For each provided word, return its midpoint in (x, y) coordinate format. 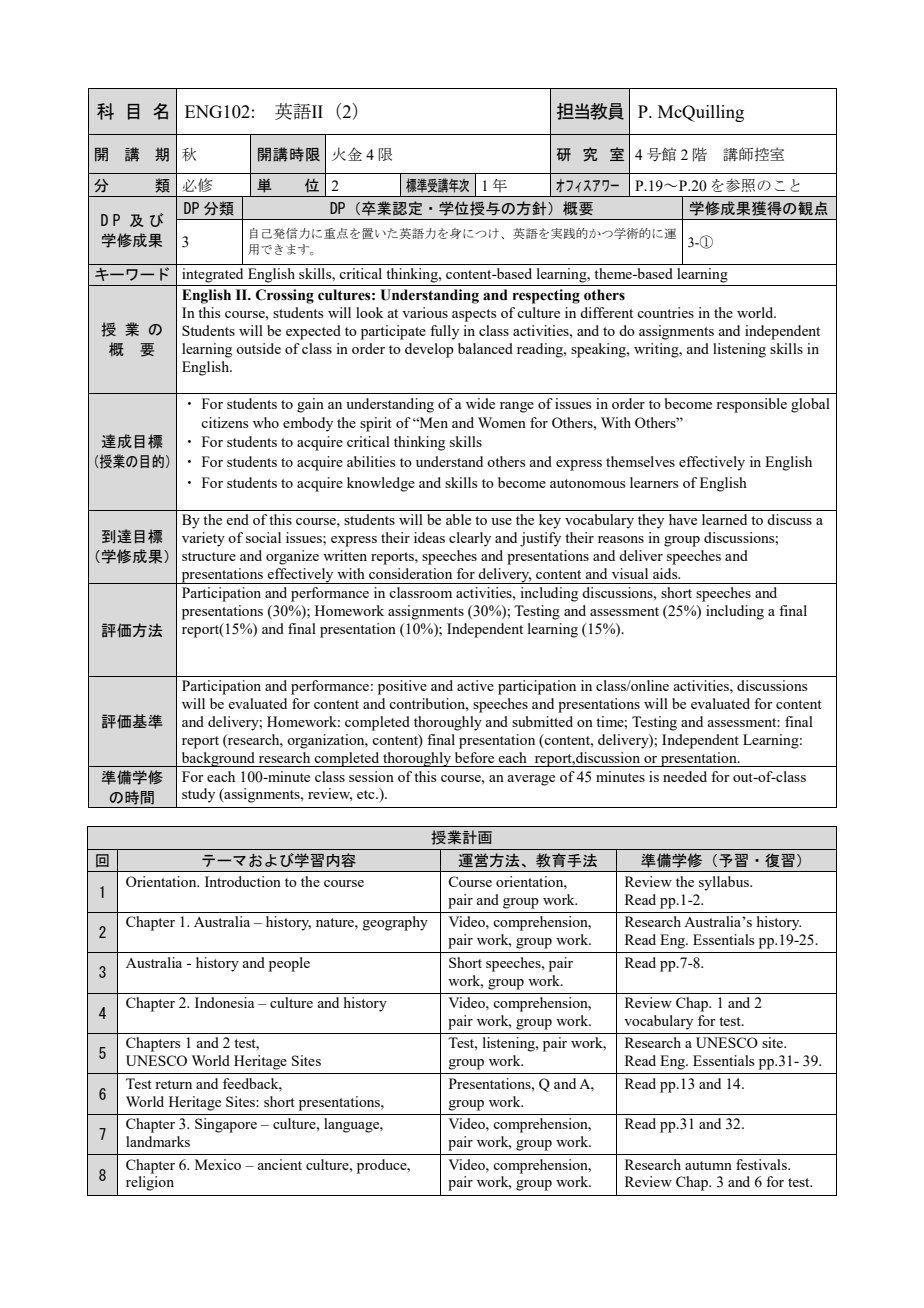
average (531, 780)
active (475, 685)
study (198, 795)
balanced (485, 348)
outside (258, 348)
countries (665, 312)
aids (666, 573)
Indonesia (224, 1002)
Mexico (218, 1164)
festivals (762, 1164)
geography (395, 923)
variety (203, 539)
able (458, 519)
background (218, 759)
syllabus (725, 883)
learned (724, 519)
